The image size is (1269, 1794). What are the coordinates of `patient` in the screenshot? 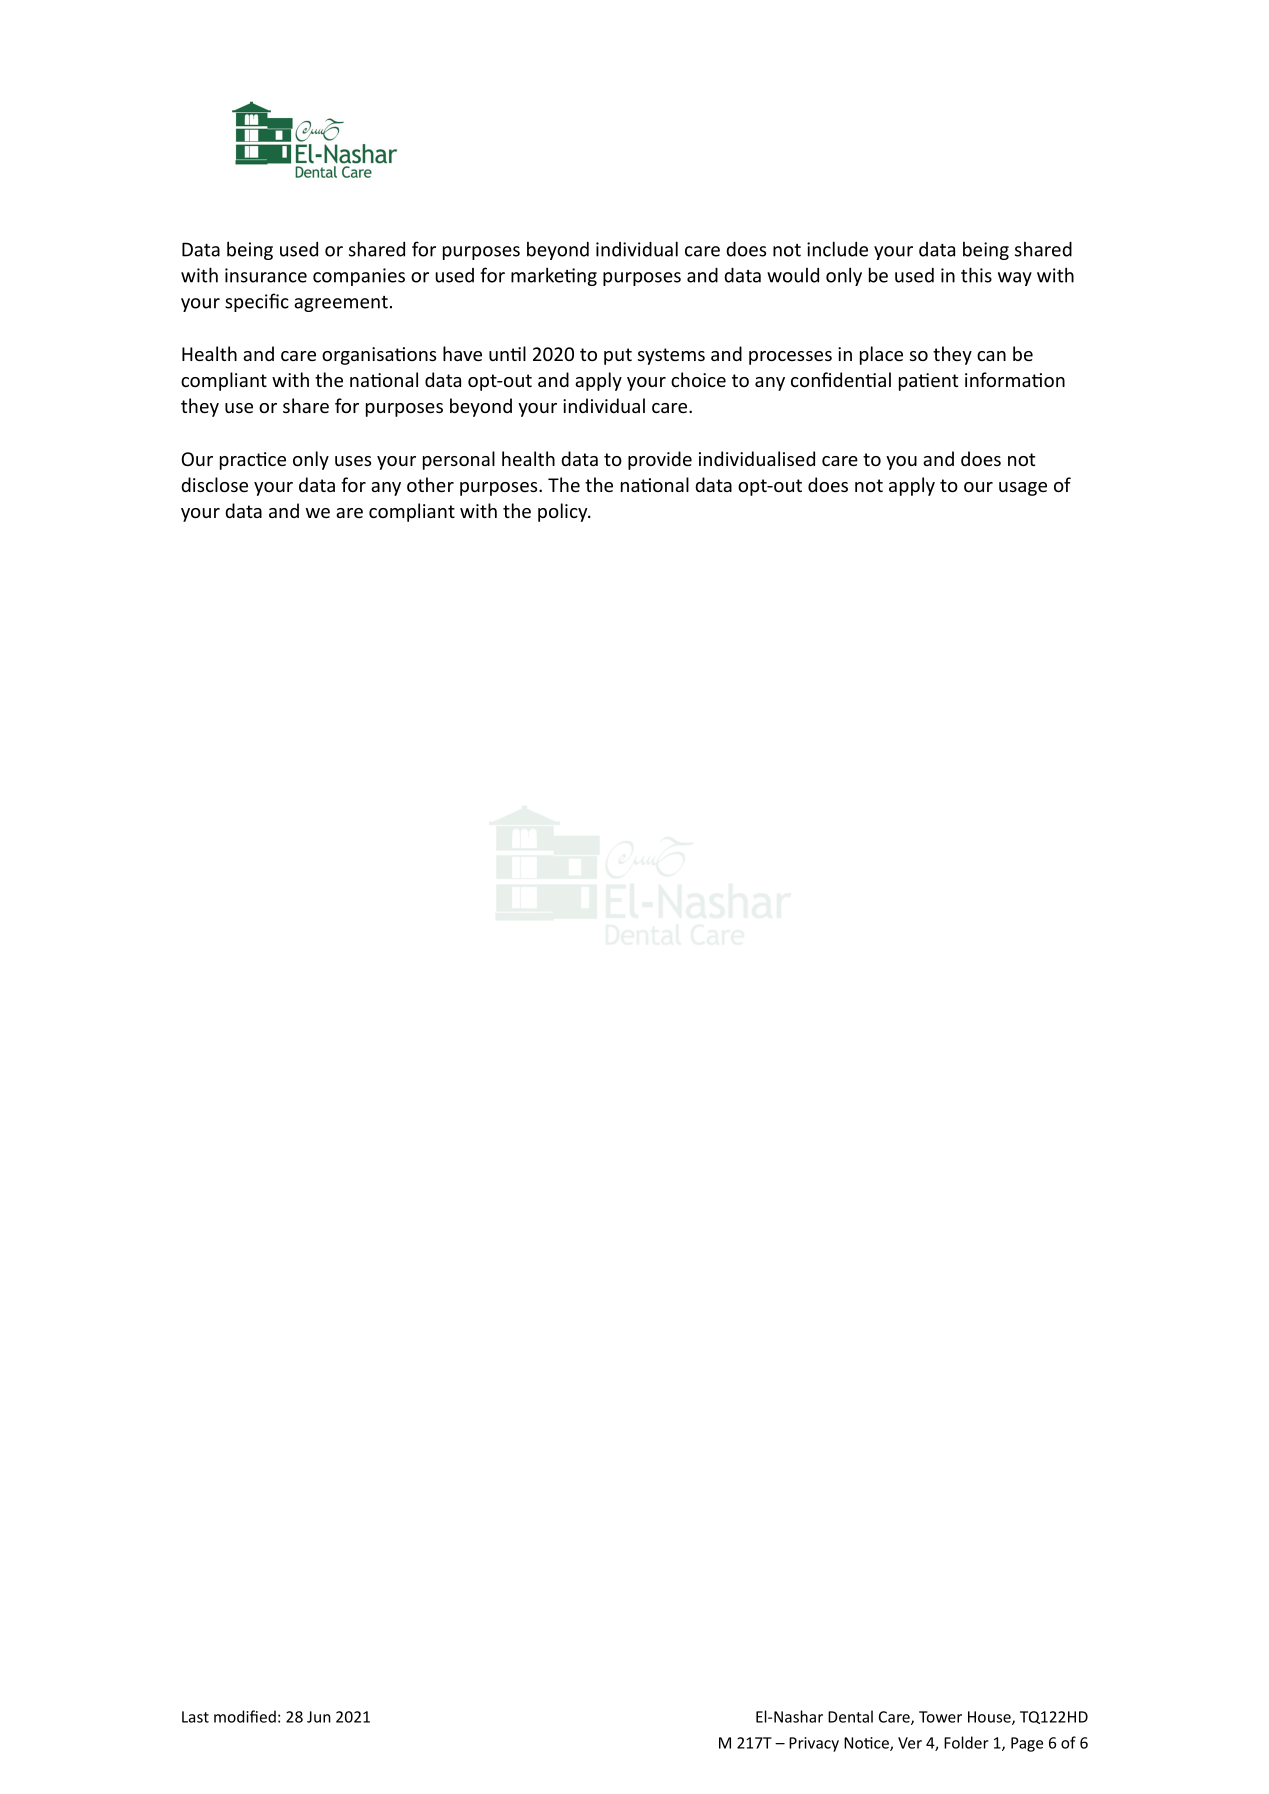 It's located at (928, 382).
